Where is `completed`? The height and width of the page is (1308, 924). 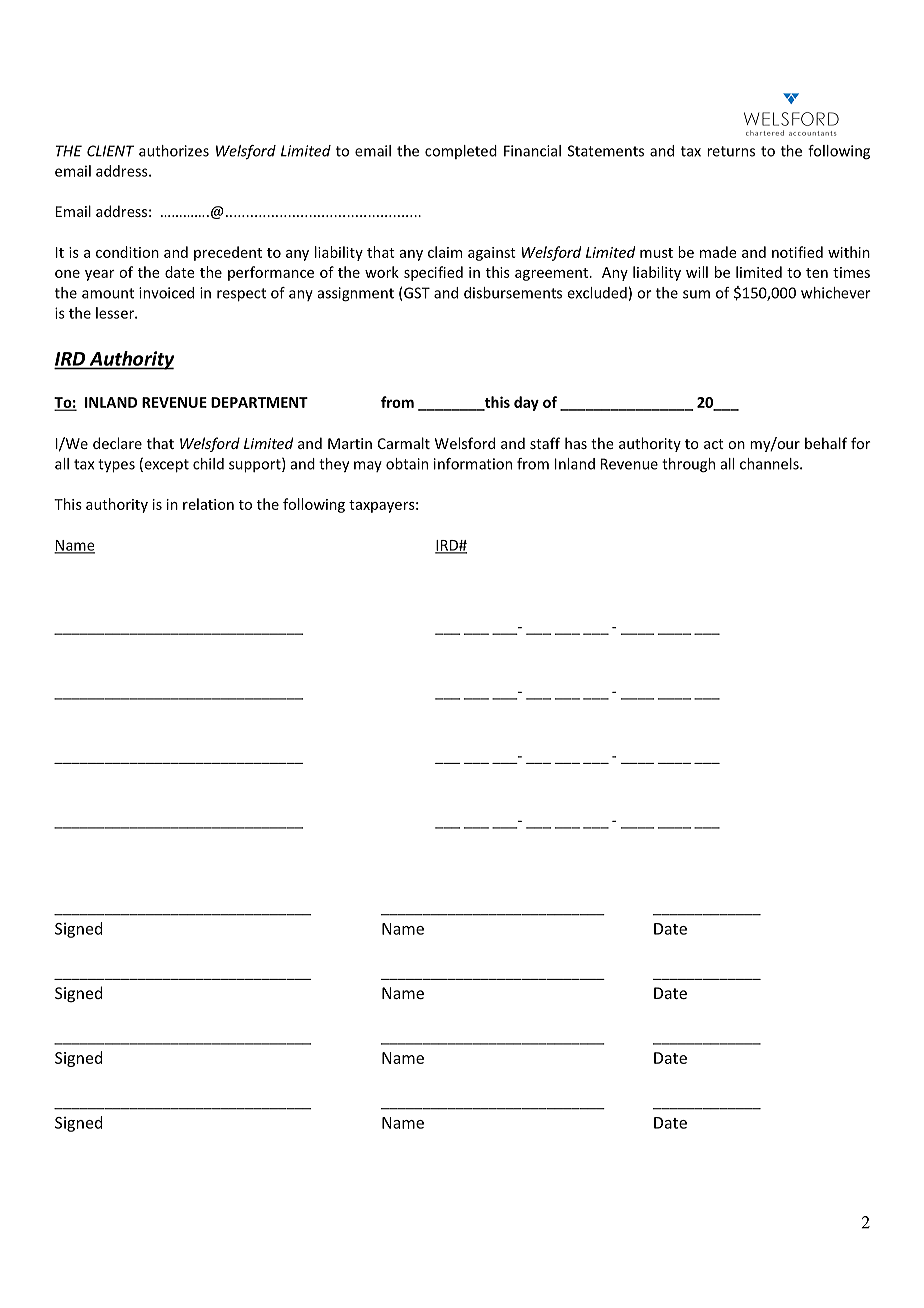
completed is located at coordinates (461, 152).
